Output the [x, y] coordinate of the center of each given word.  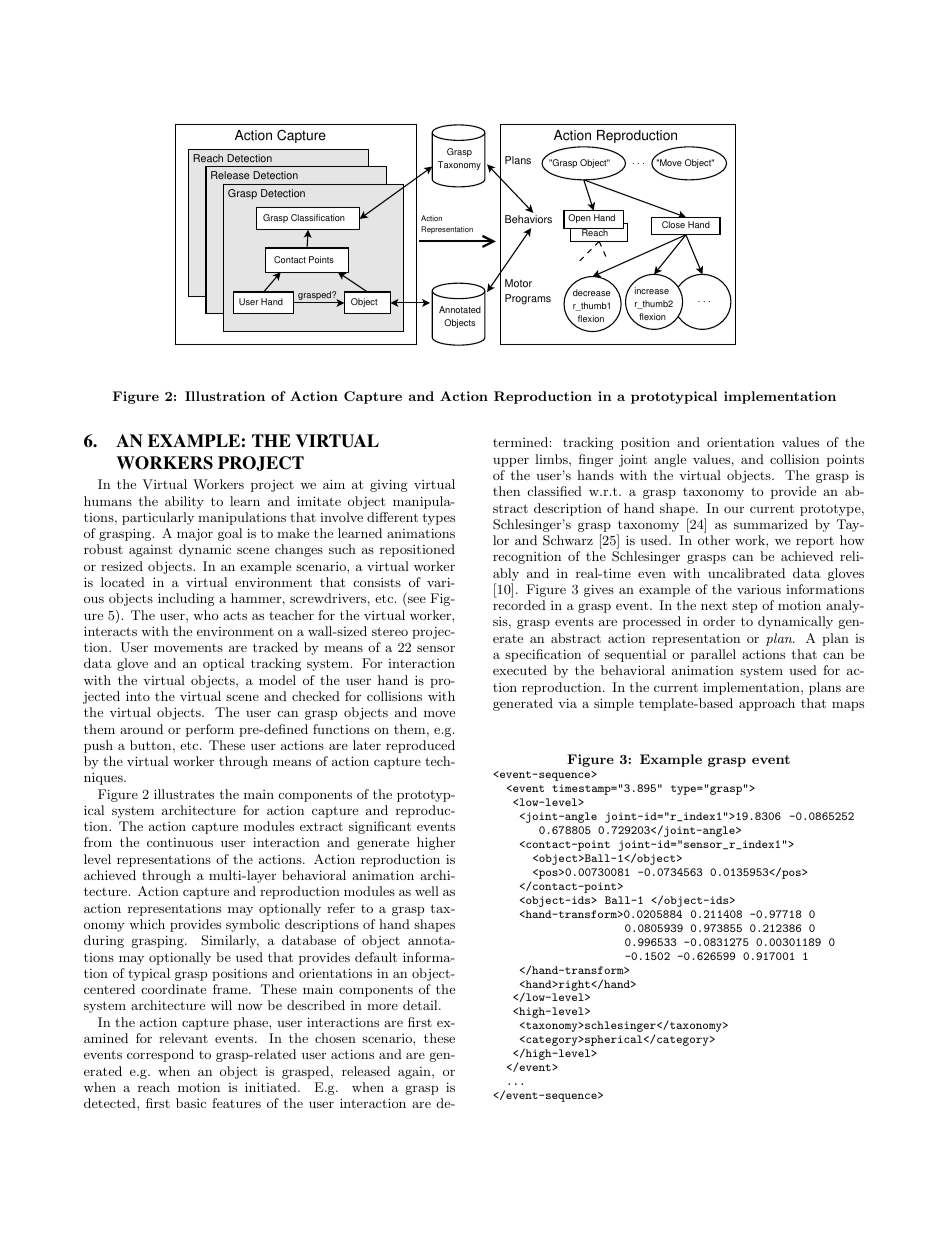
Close [673, 224]
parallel [713, 655]
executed [520, 670]
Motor [518, 283]
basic [191, 1103]
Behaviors [528, 219]
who [205, 615]
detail [421, 1005]
